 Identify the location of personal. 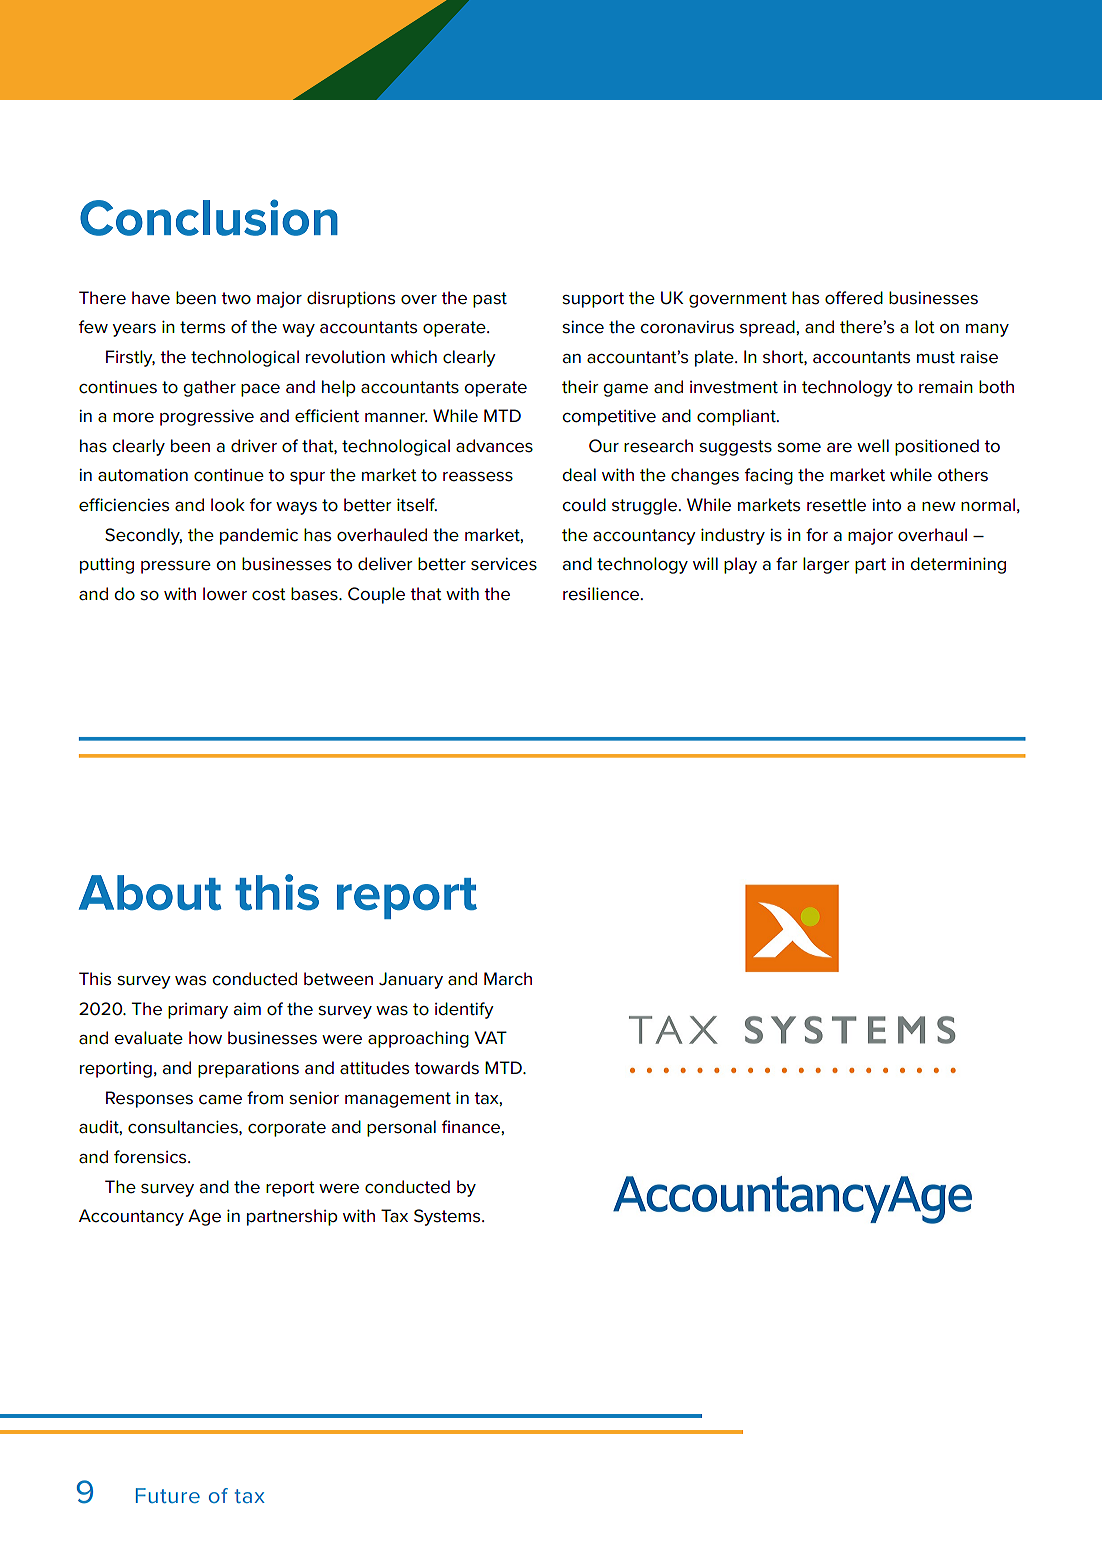
(401, 1128).
